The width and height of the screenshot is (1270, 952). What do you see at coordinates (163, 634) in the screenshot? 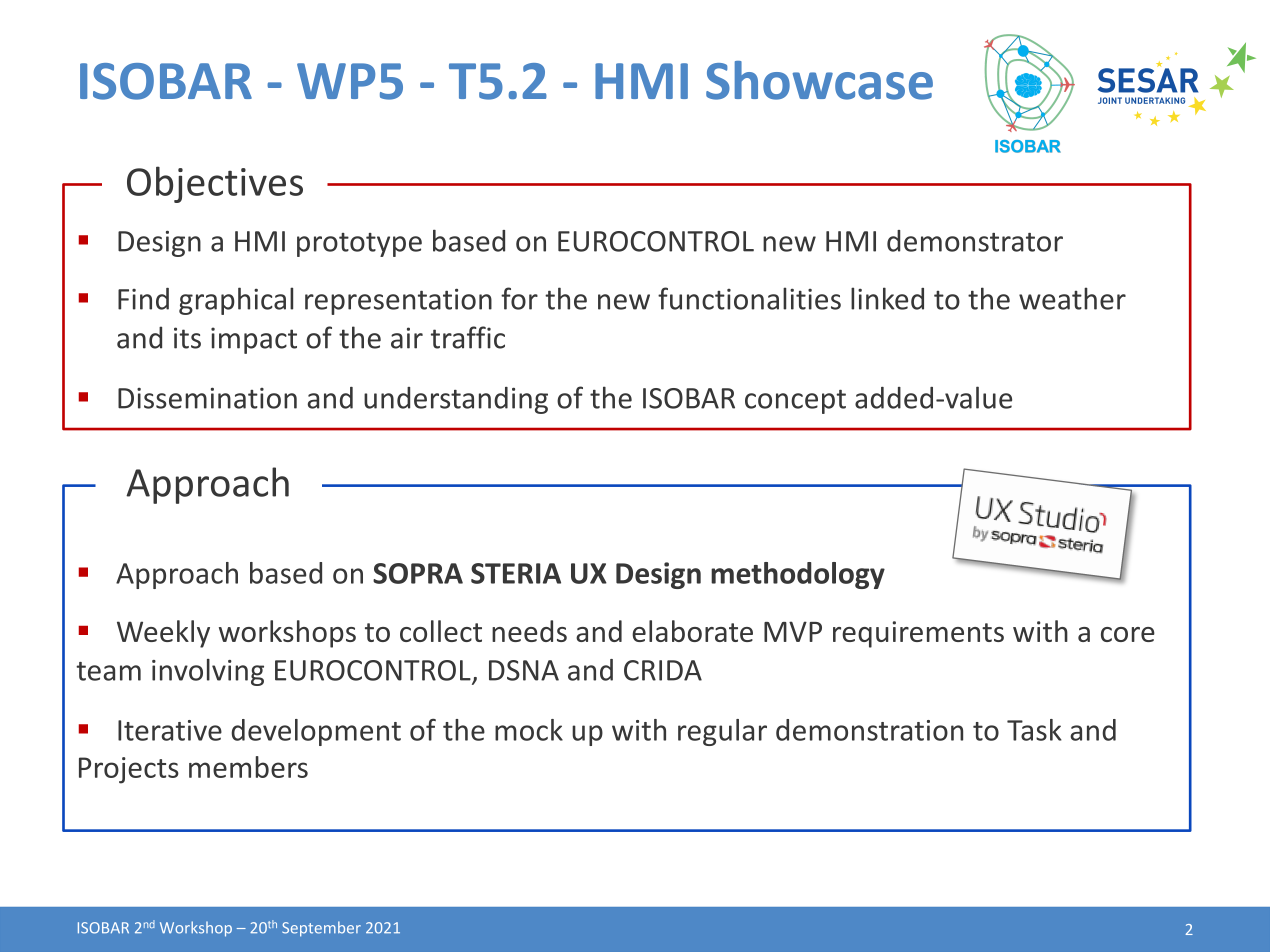
I see `Weekly` at bounding box center [163, 634].
